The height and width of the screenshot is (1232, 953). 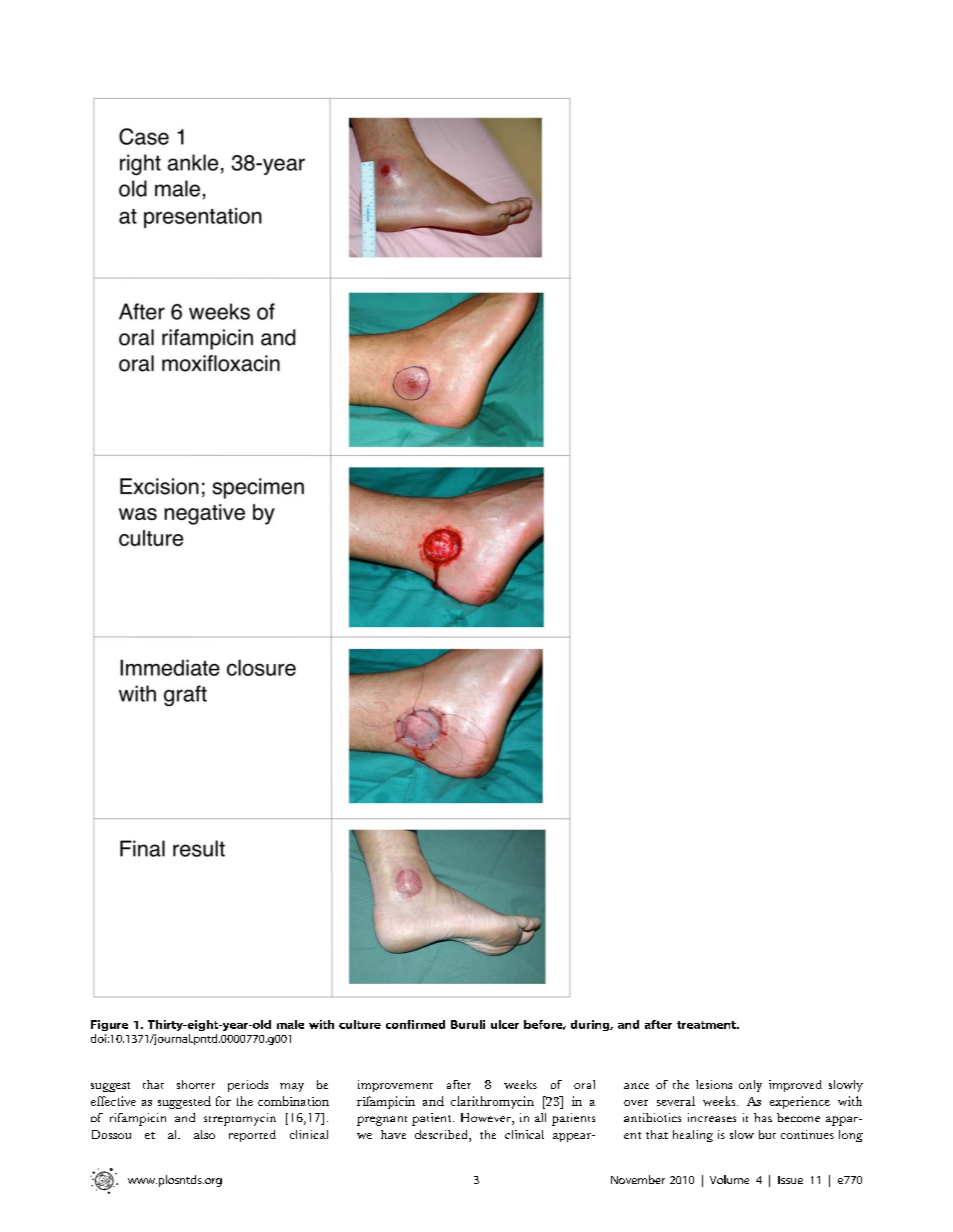 What do you see at coordinates (584, 1084) in the screenshot?
I see `oral` at bounding box center [584, 1084].
